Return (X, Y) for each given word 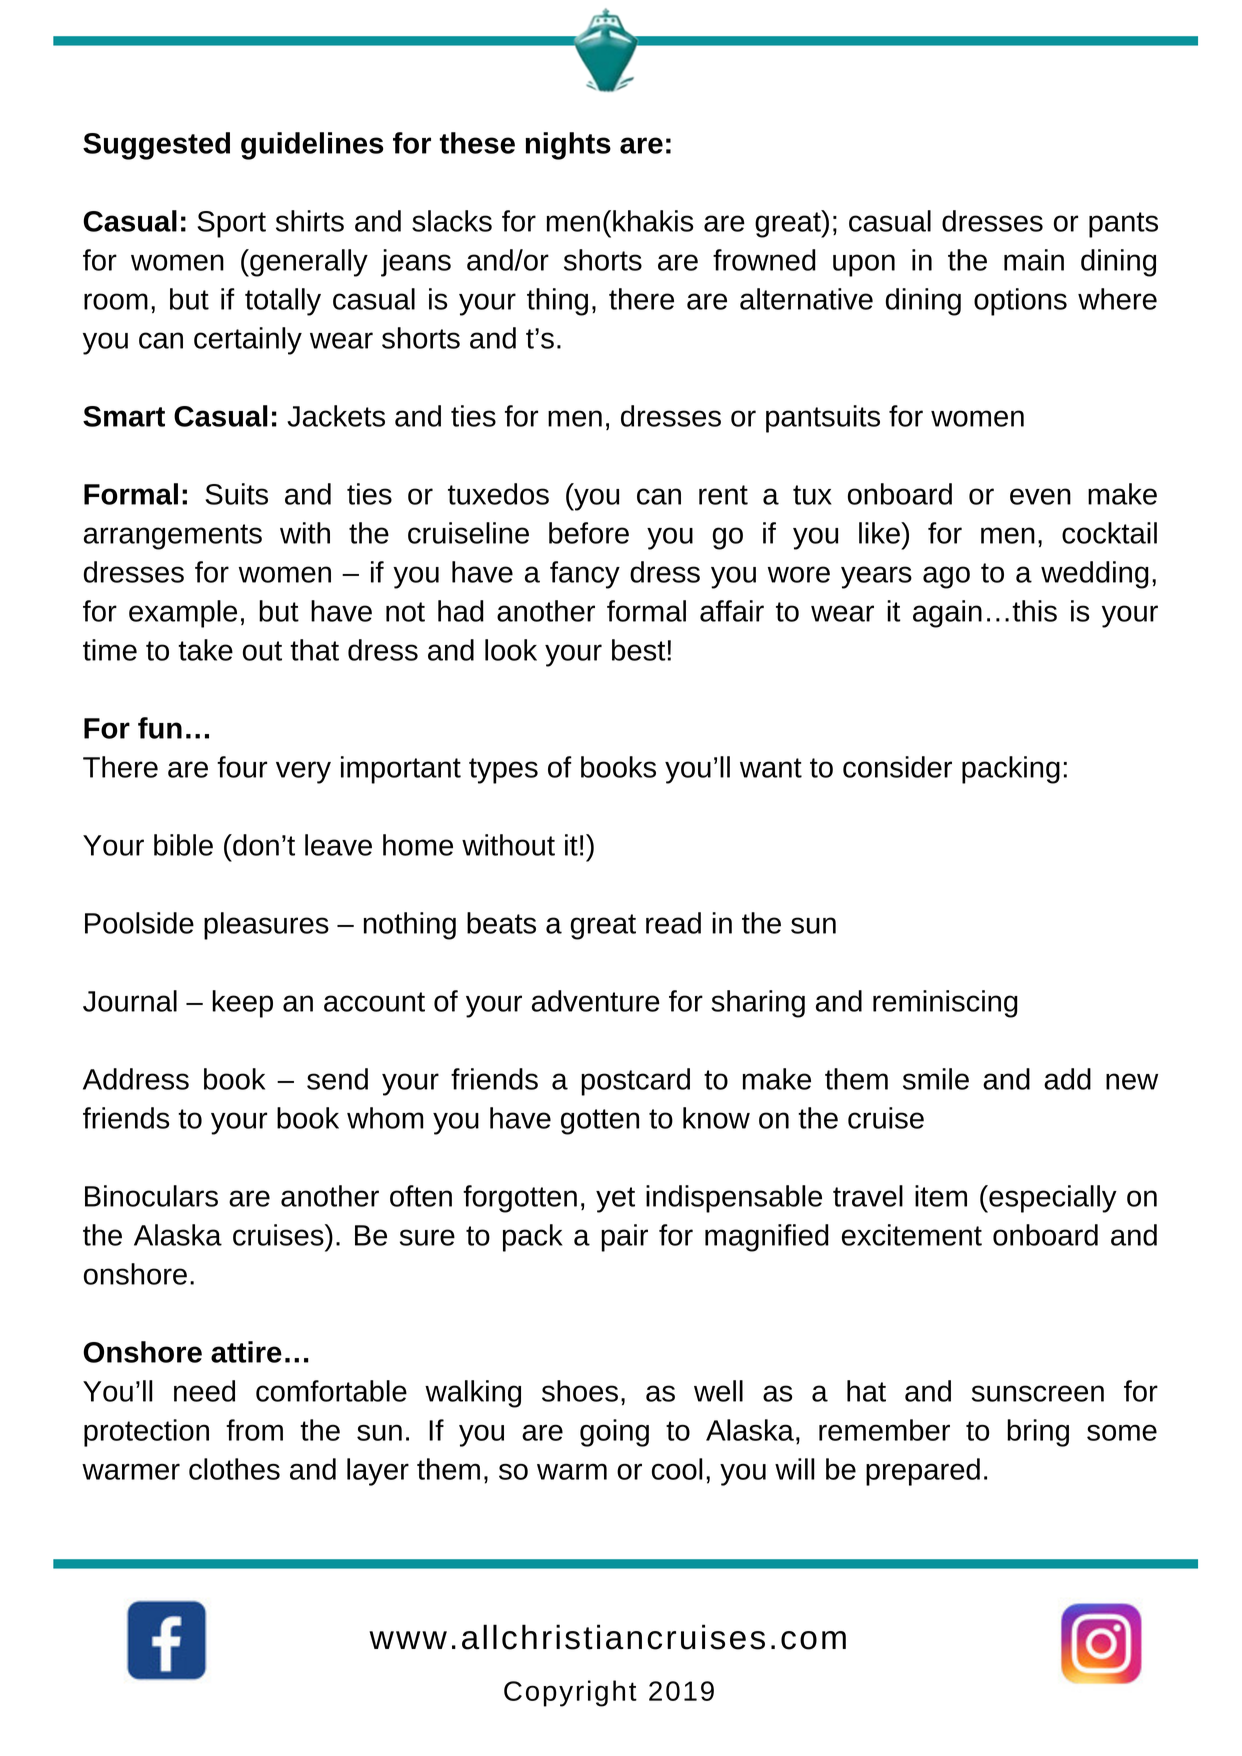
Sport (232, 224)
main (1034, 260)
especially (1052, 1199)
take (205, 650)
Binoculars (151, 1196)
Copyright (570, 1693)
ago (946, 577)
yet (615, 1200)
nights (568, 146)
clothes (234, 1469)
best (639, 650)
